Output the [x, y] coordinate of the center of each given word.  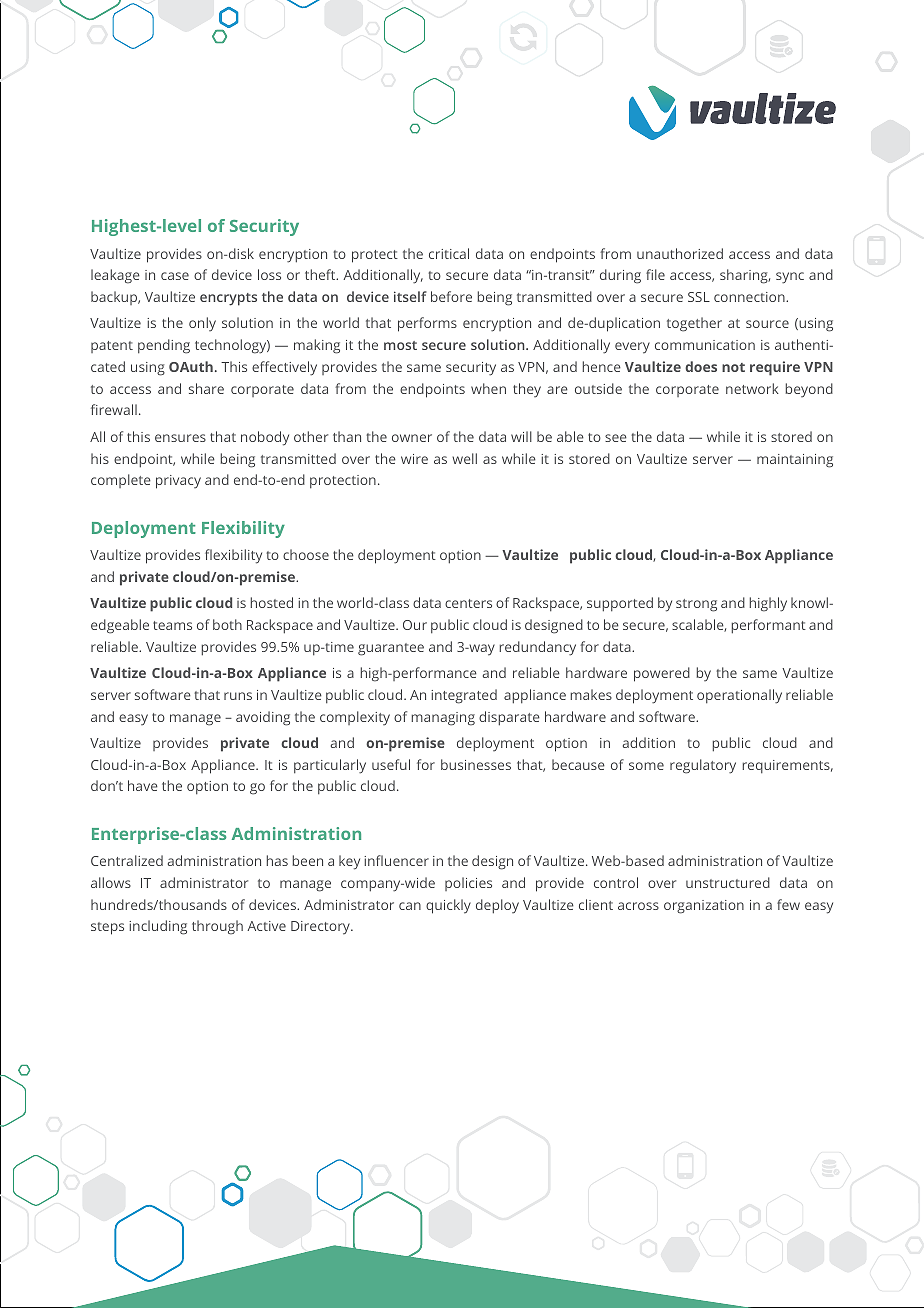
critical [449, 253]
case [175, 276]
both [227, 624]
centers [468, 603]
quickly [448, 906]
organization [704, 907]
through [217, 927]
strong [696, 605]
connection [750, 297]
